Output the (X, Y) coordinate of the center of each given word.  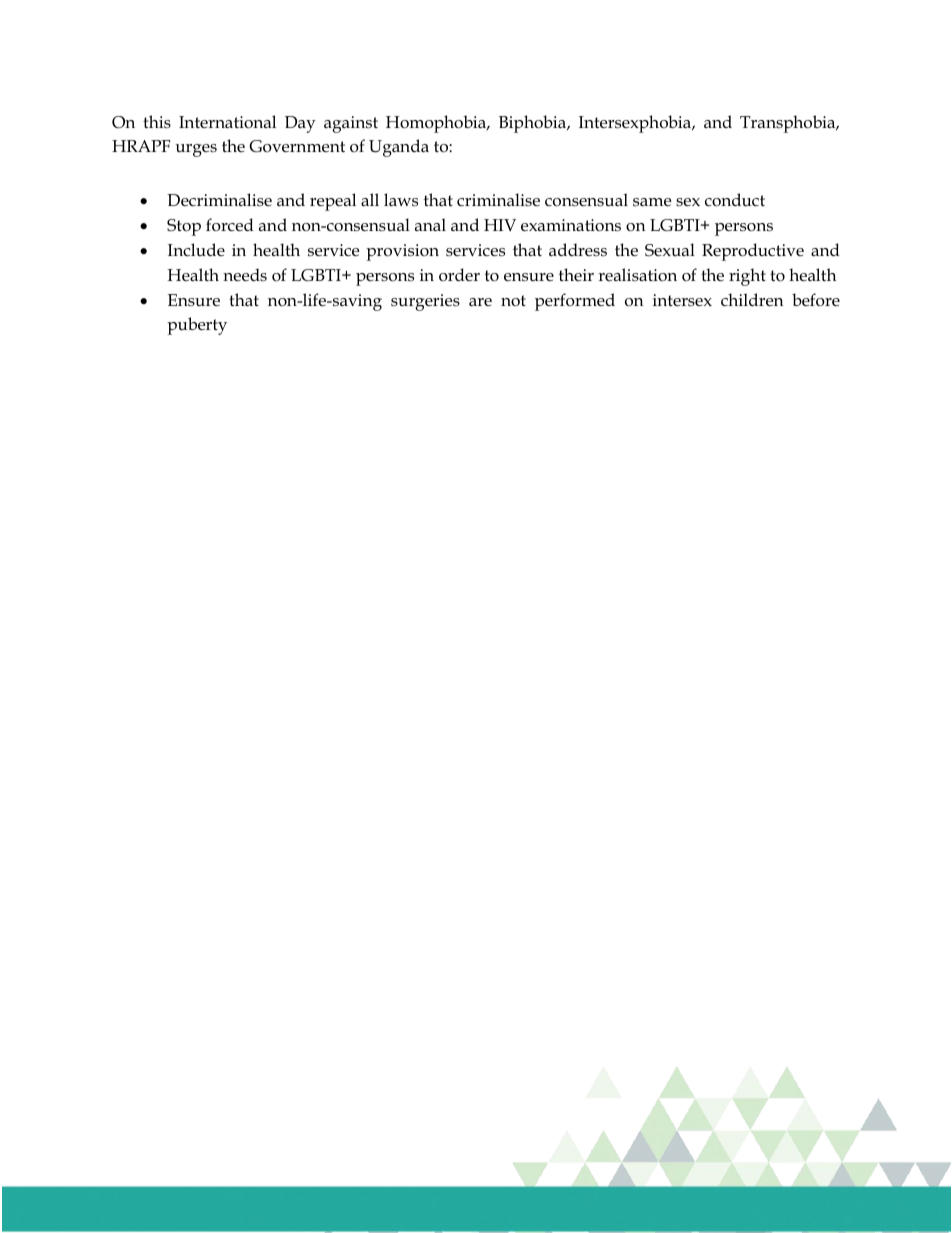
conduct (735, 200)
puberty (197, 326)
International (227, 122)
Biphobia (534, 124)
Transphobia (789, 124)
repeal (333, 202)
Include (196, 250)
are (480, 302)
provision (403, 252)
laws (401, 200)
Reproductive (753, 252)
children (752, 300)
